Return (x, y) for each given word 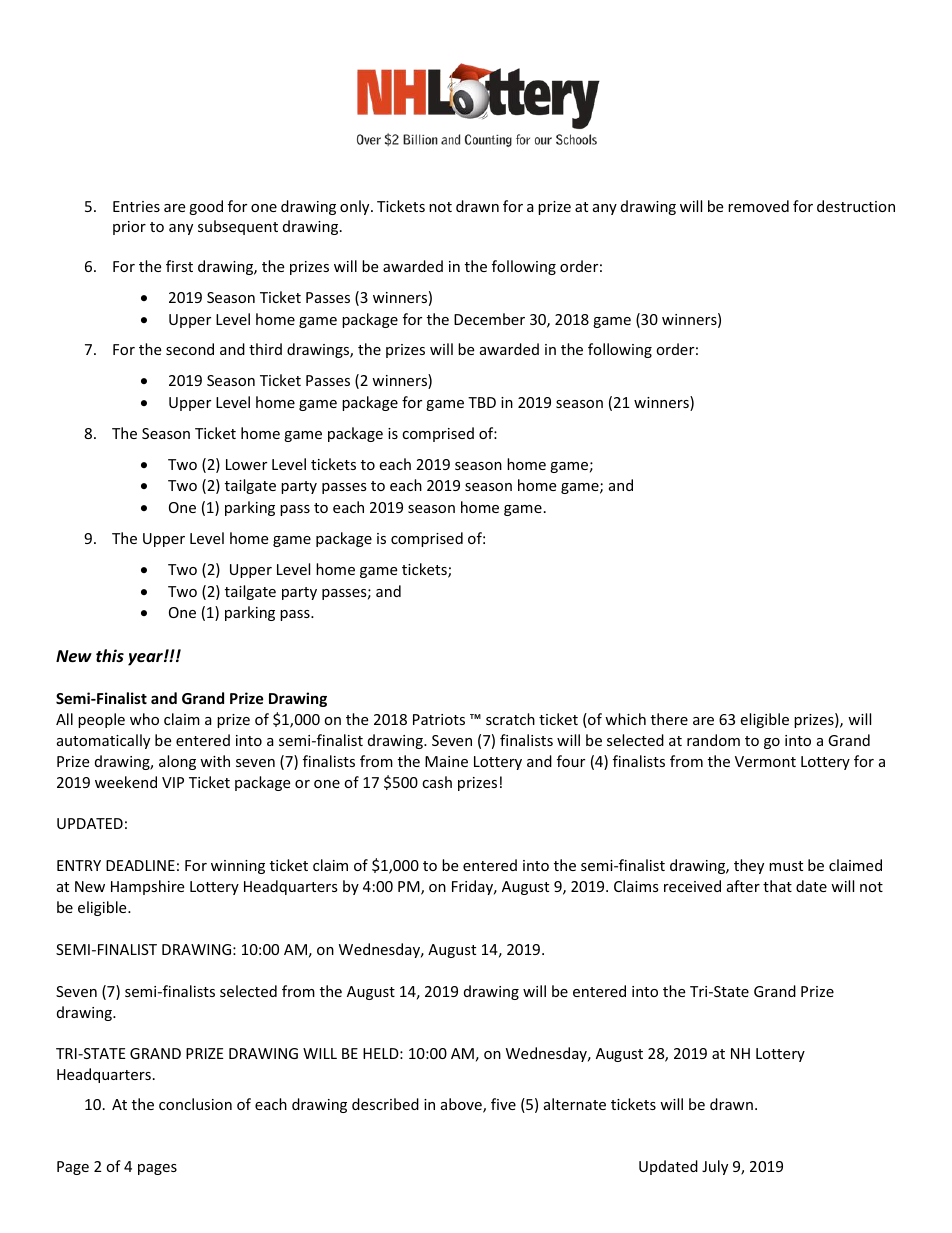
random (713, 740)
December (489, 319)
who (144, 719)
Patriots (439, 719)
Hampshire (147, 887)
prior (129, 228)
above (462, 1105)
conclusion (195, 1104)
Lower (246, 464)
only (356, 207)
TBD (482, 402)
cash (437, 782)
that (777, 886)
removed (758, 206)
